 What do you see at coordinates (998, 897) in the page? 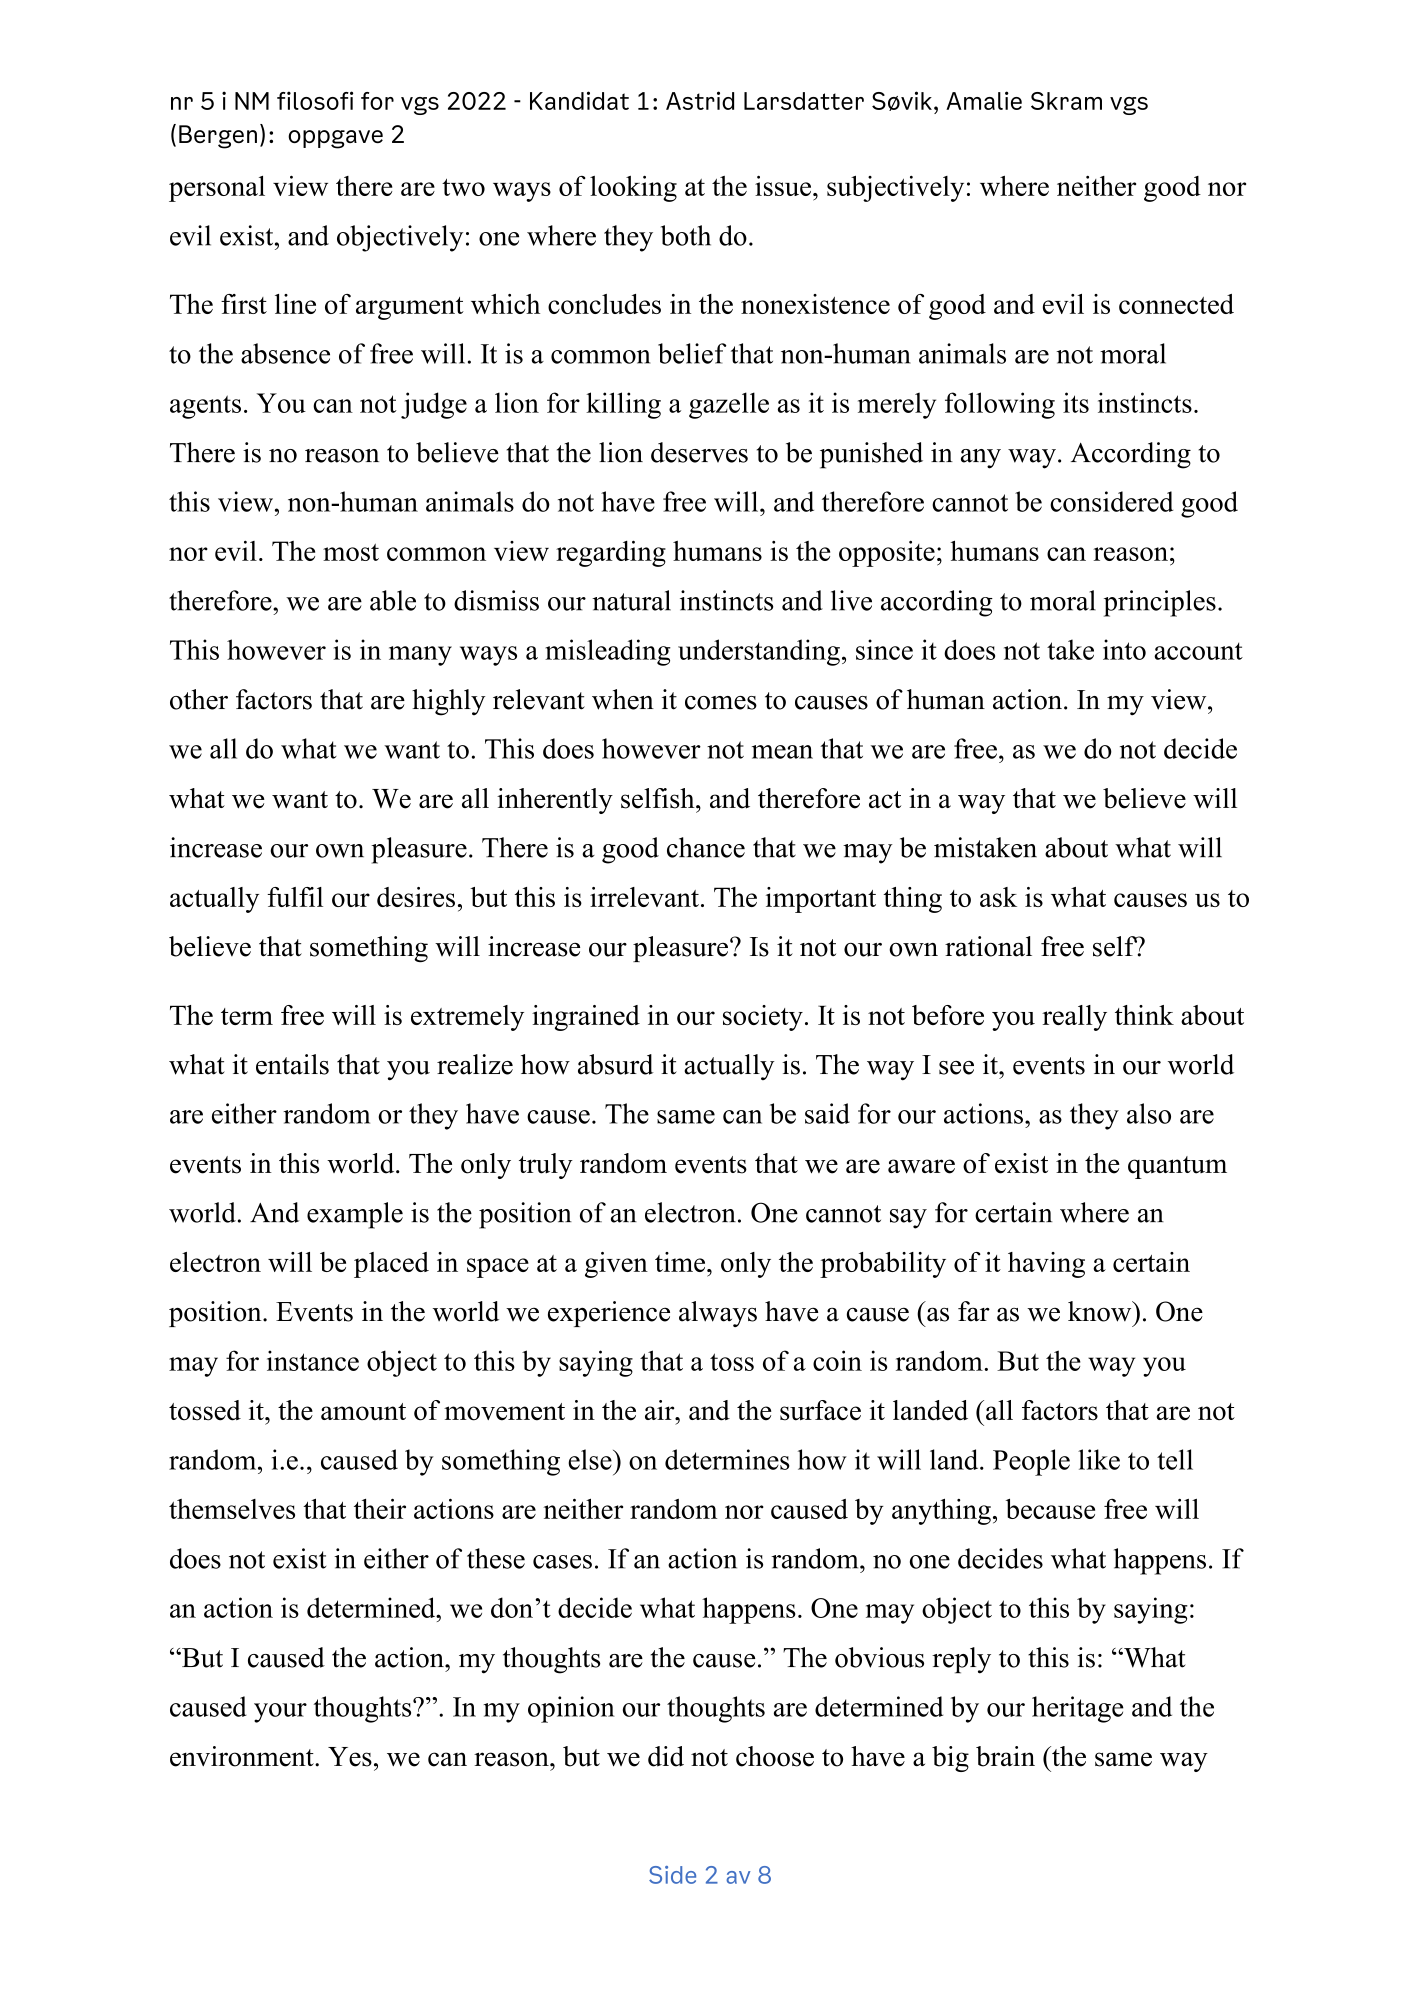
I see `ask` at bounding box center [998, 897].
